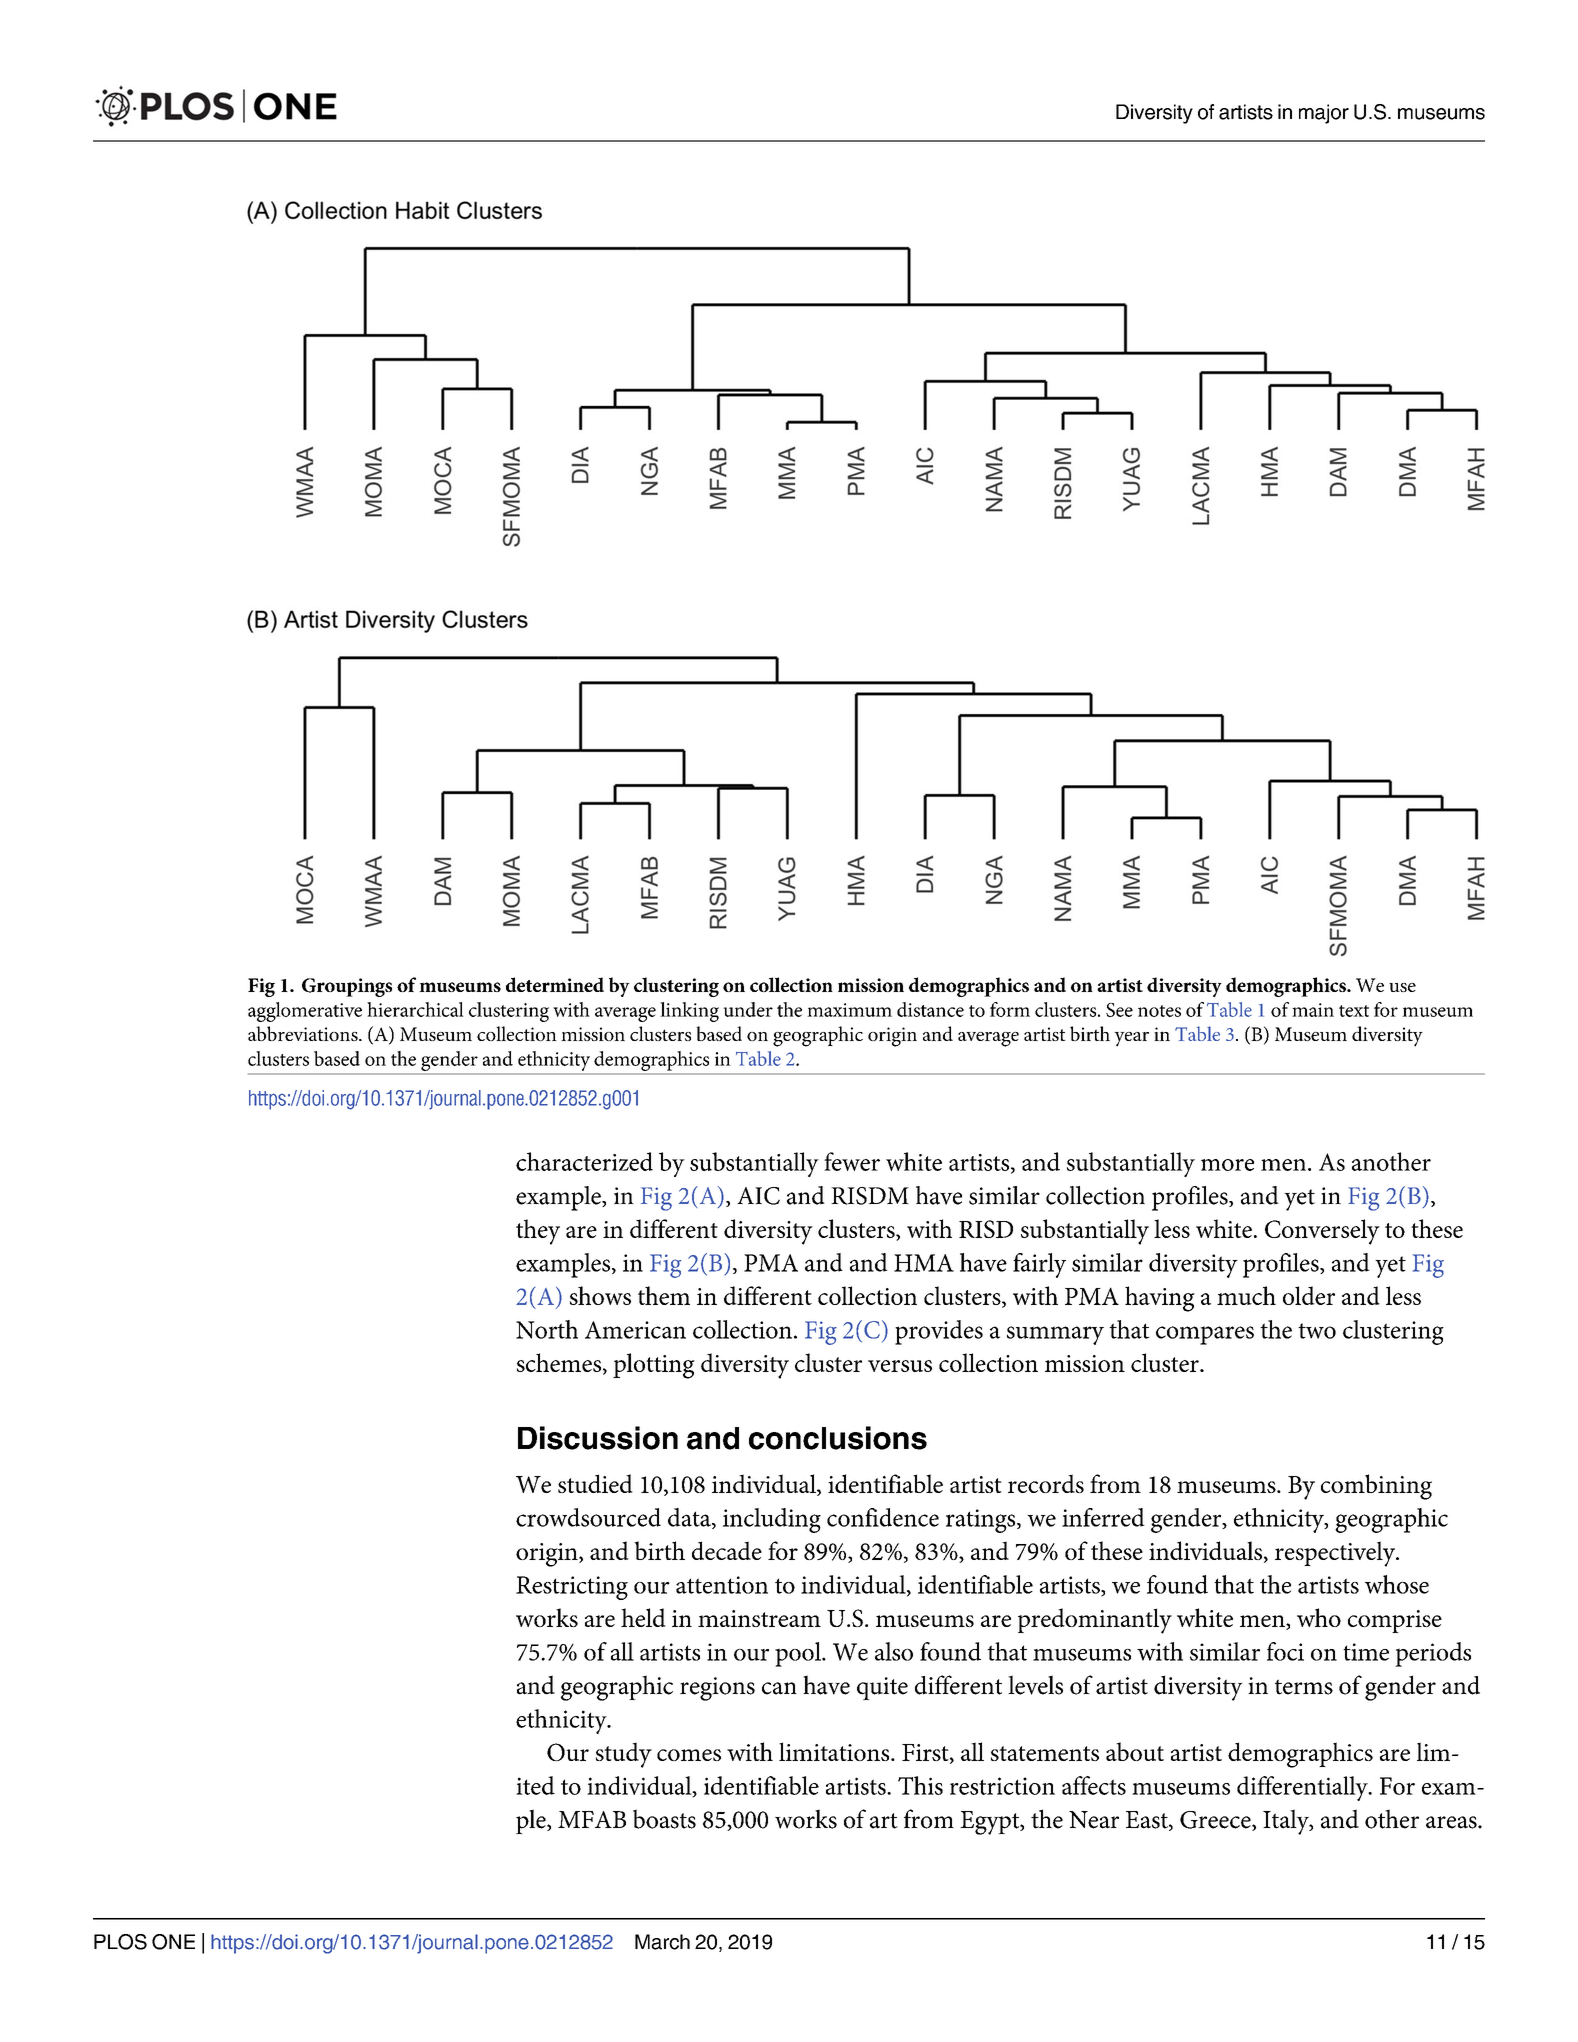 Image resolution: width=1578 pixels, height=2042 pixels. Describe the element at coordinates (1159, 1011) in the page. I see `notes` at that location.
